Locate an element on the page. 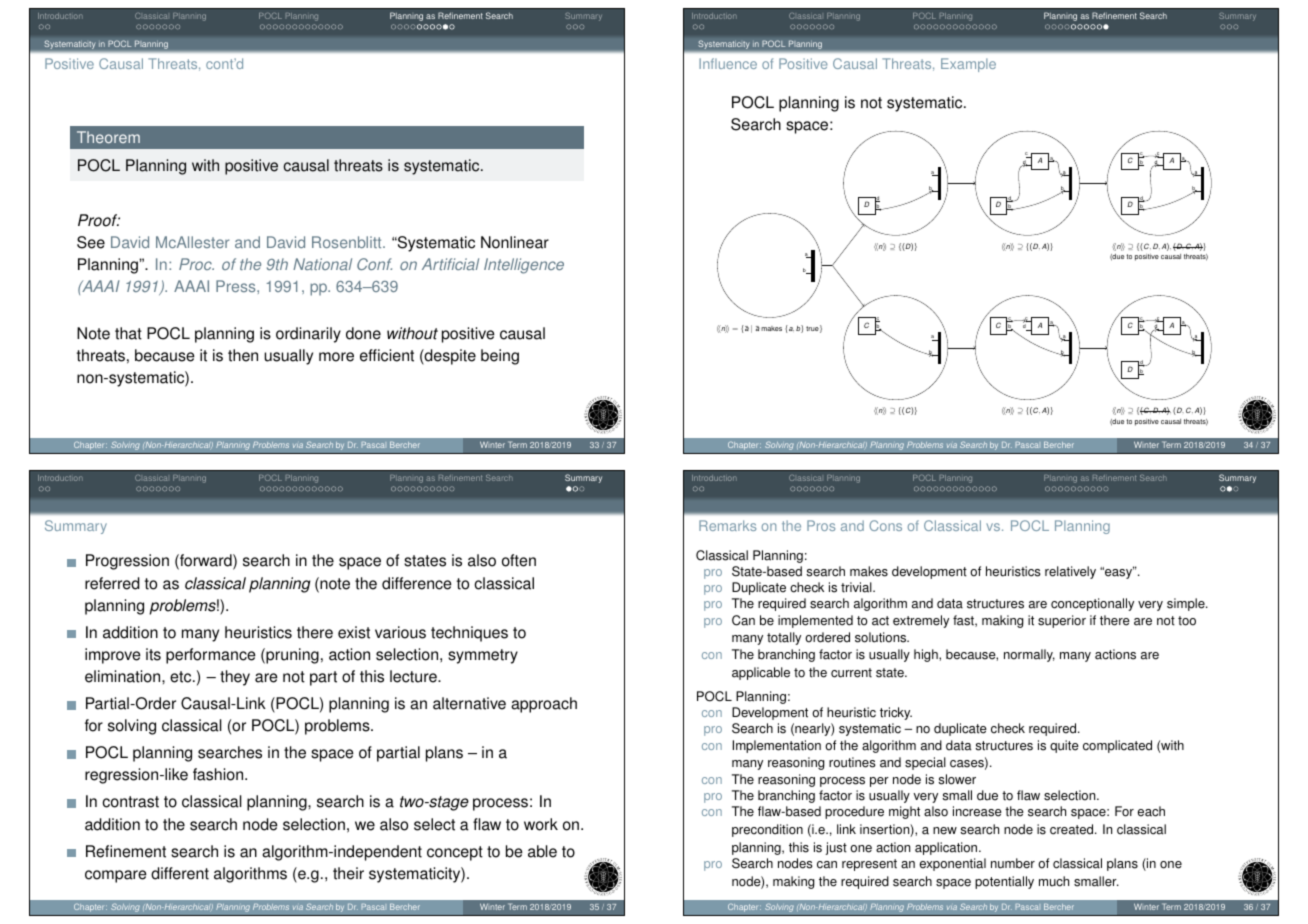 The image size is (1308, 924). work is located at coordinates (541, 824).
